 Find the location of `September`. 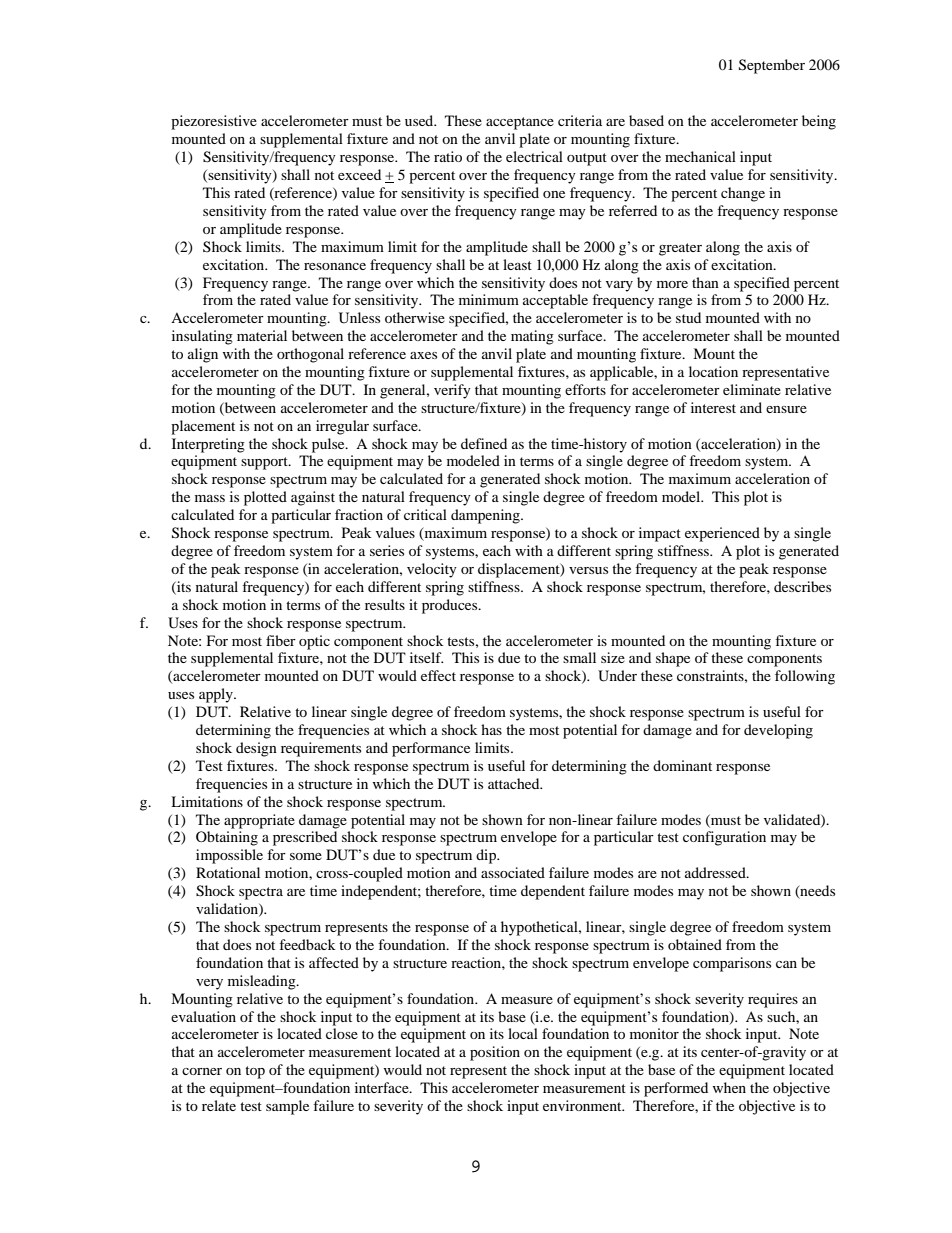

September is located at coordinates (772, 66).
